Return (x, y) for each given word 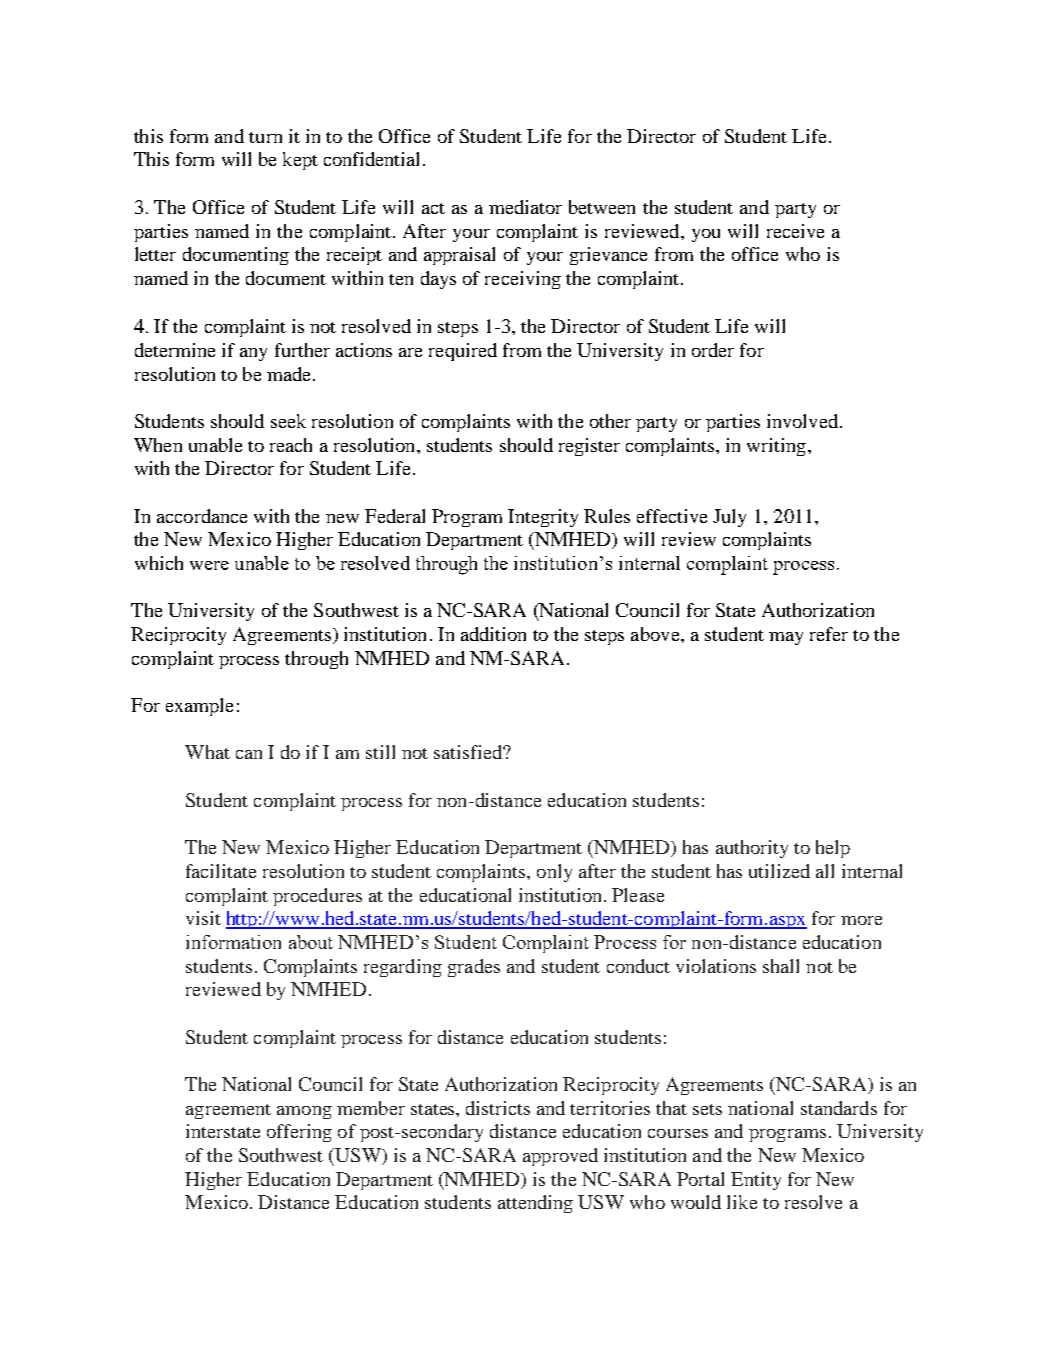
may (786, 638)
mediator (525, 207)
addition (493, 634)
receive (795, 231)
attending (535, 1204)
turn (265, 137)
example (199, 707)
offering (299, 1133)
